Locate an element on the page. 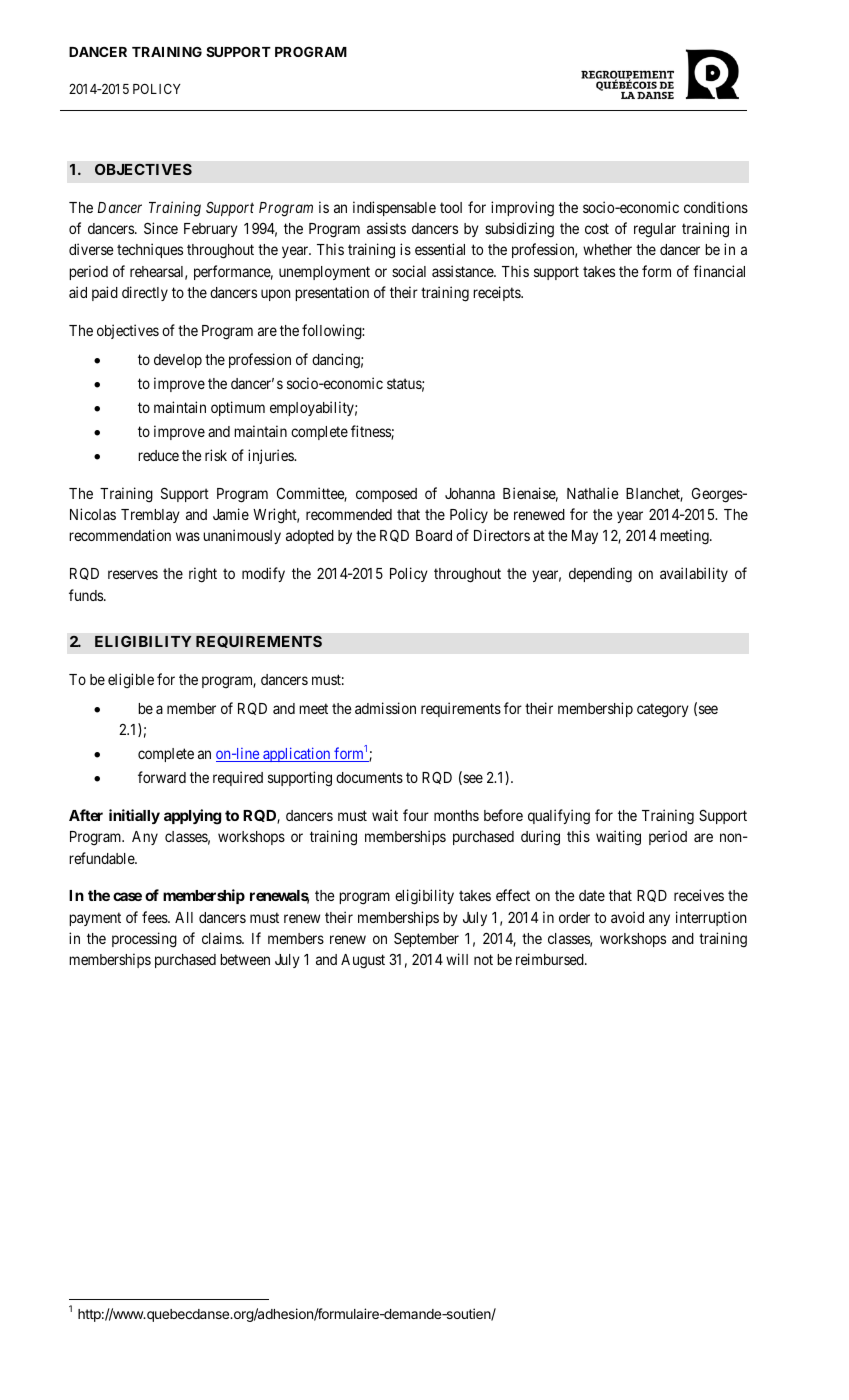 Image resolution: width=849 pixels, height=1400 pixels. indispensable is located at coordinates (394, 208).
